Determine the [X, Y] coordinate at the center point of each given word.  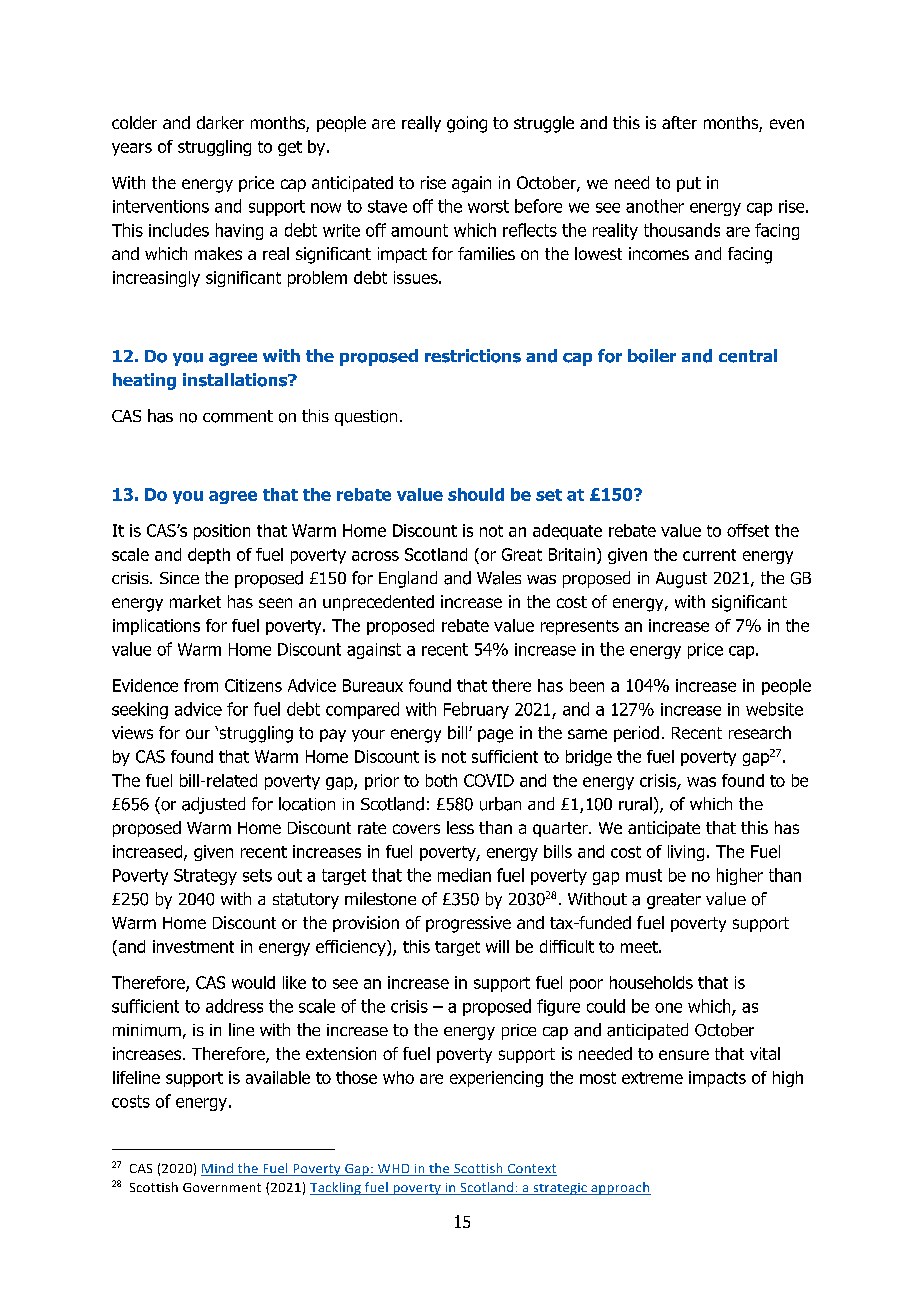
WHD [393, 1170]
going [467, 124]
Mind [218, 1169]
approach [620, 1188]
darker [220, 122]
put [689, 184]
